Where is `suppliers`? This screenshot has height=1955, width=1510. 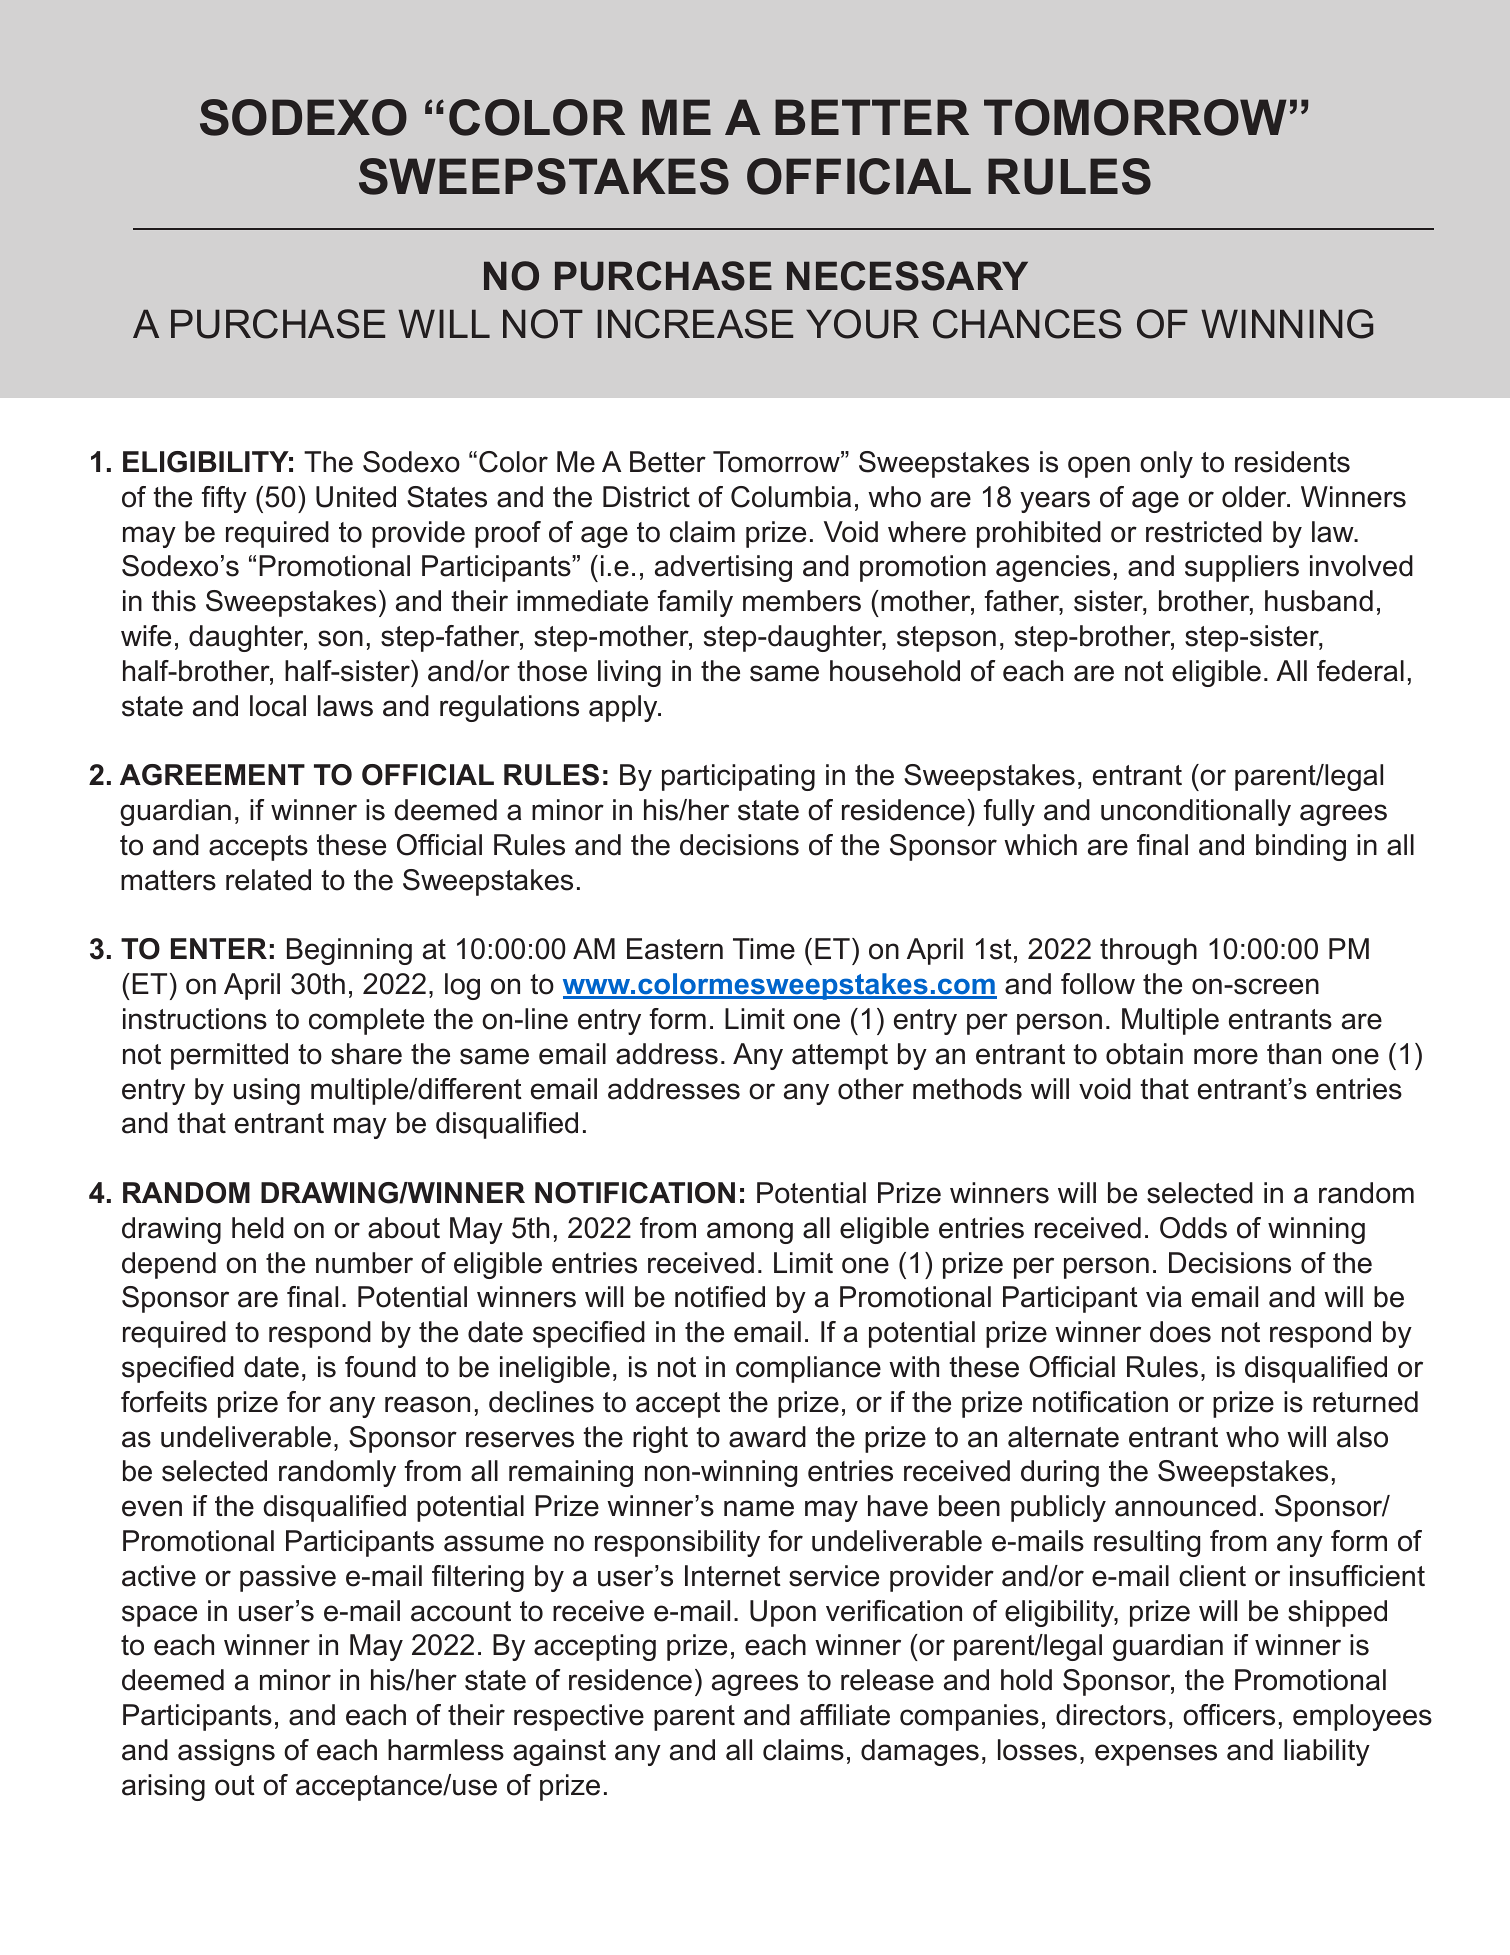 suppliers is located at coordinates (1242, 568).
